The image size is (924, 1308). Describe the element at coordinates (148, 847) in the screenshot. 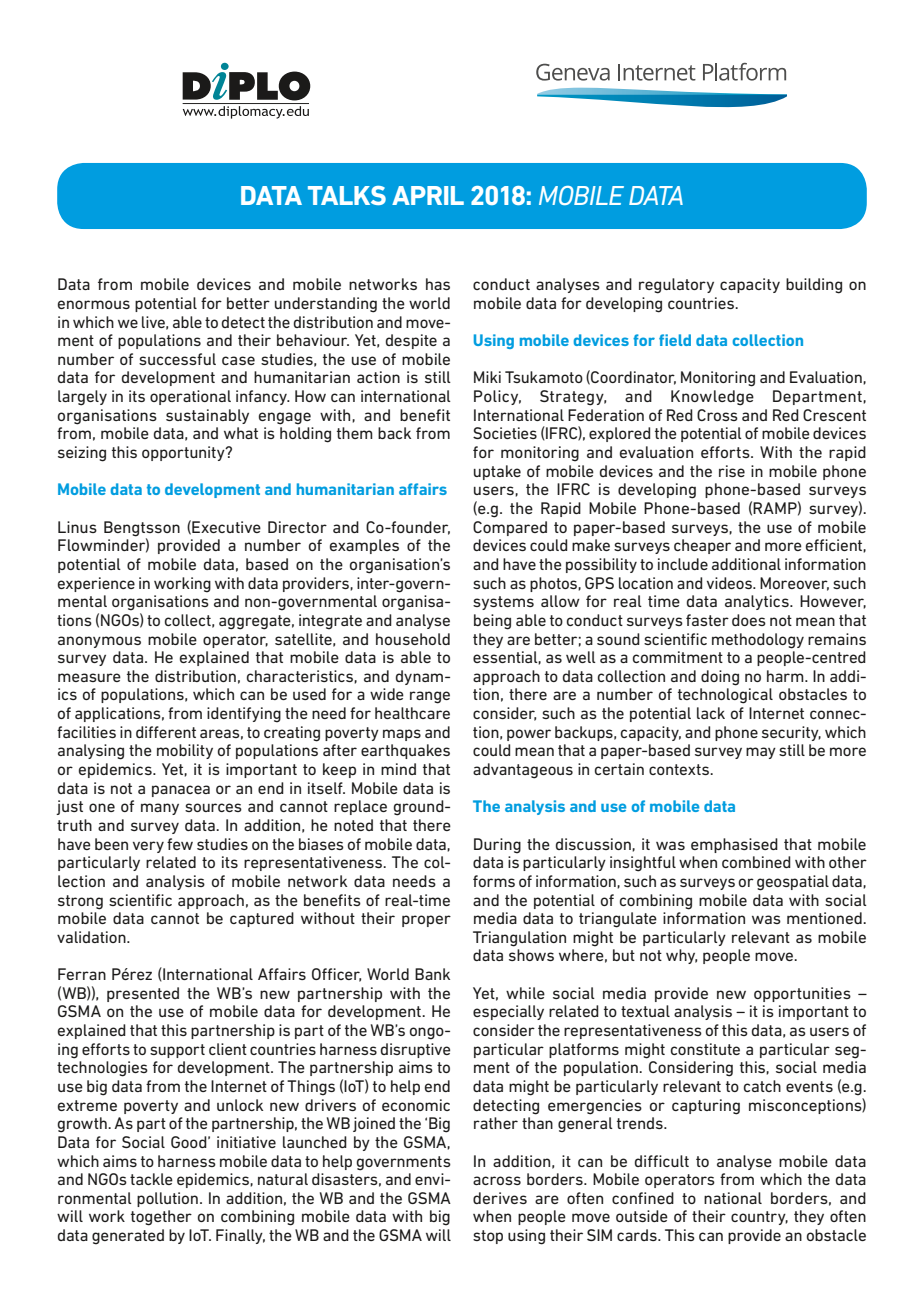

I see `very` at that location.
